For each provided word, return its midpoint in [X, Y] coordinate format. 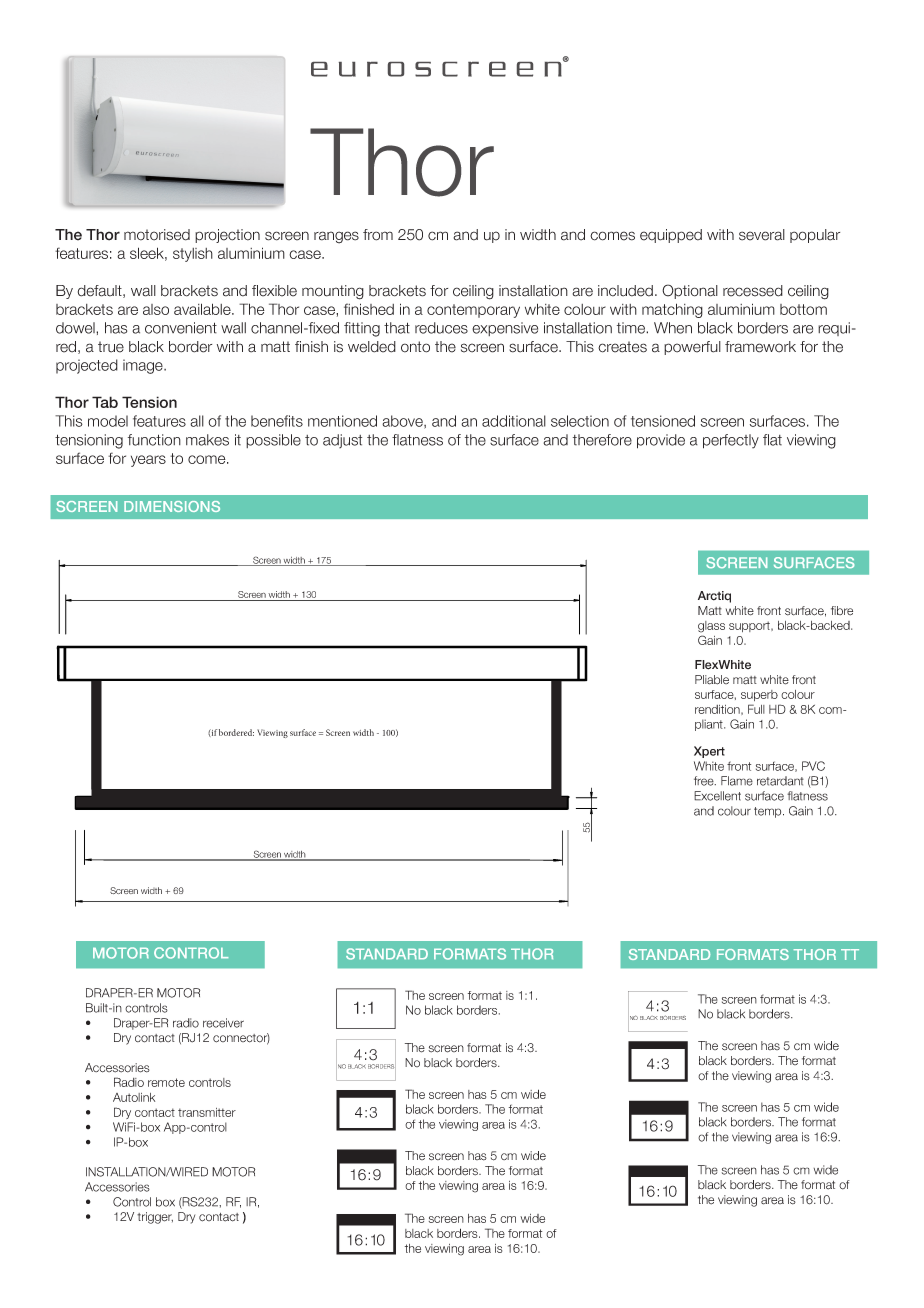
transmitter [207, 1112]
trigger [155, 1218]
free [705, 781]
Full [756, 709]
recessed [753, 291]
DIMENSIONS [172, 506]
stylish [193, 255]
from [378, 235]
